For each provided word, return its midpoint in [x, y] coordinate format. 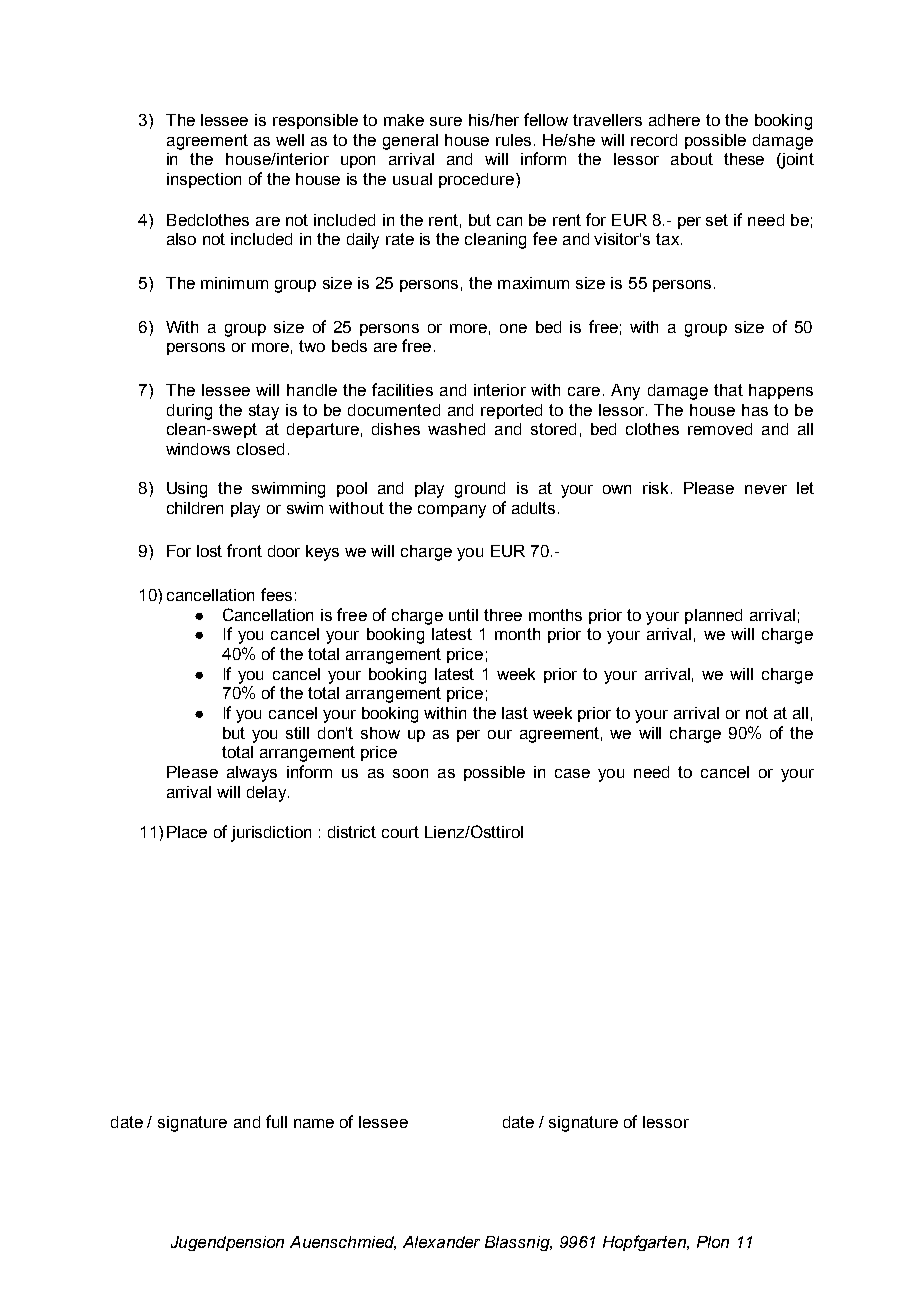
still [297, 733]
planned [713, 616]
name [314, 1123]
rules [513, 140]
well [290, 140]
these [744, 159]
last [515, 713]
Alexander [441, 1242]
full [276, 1121]
